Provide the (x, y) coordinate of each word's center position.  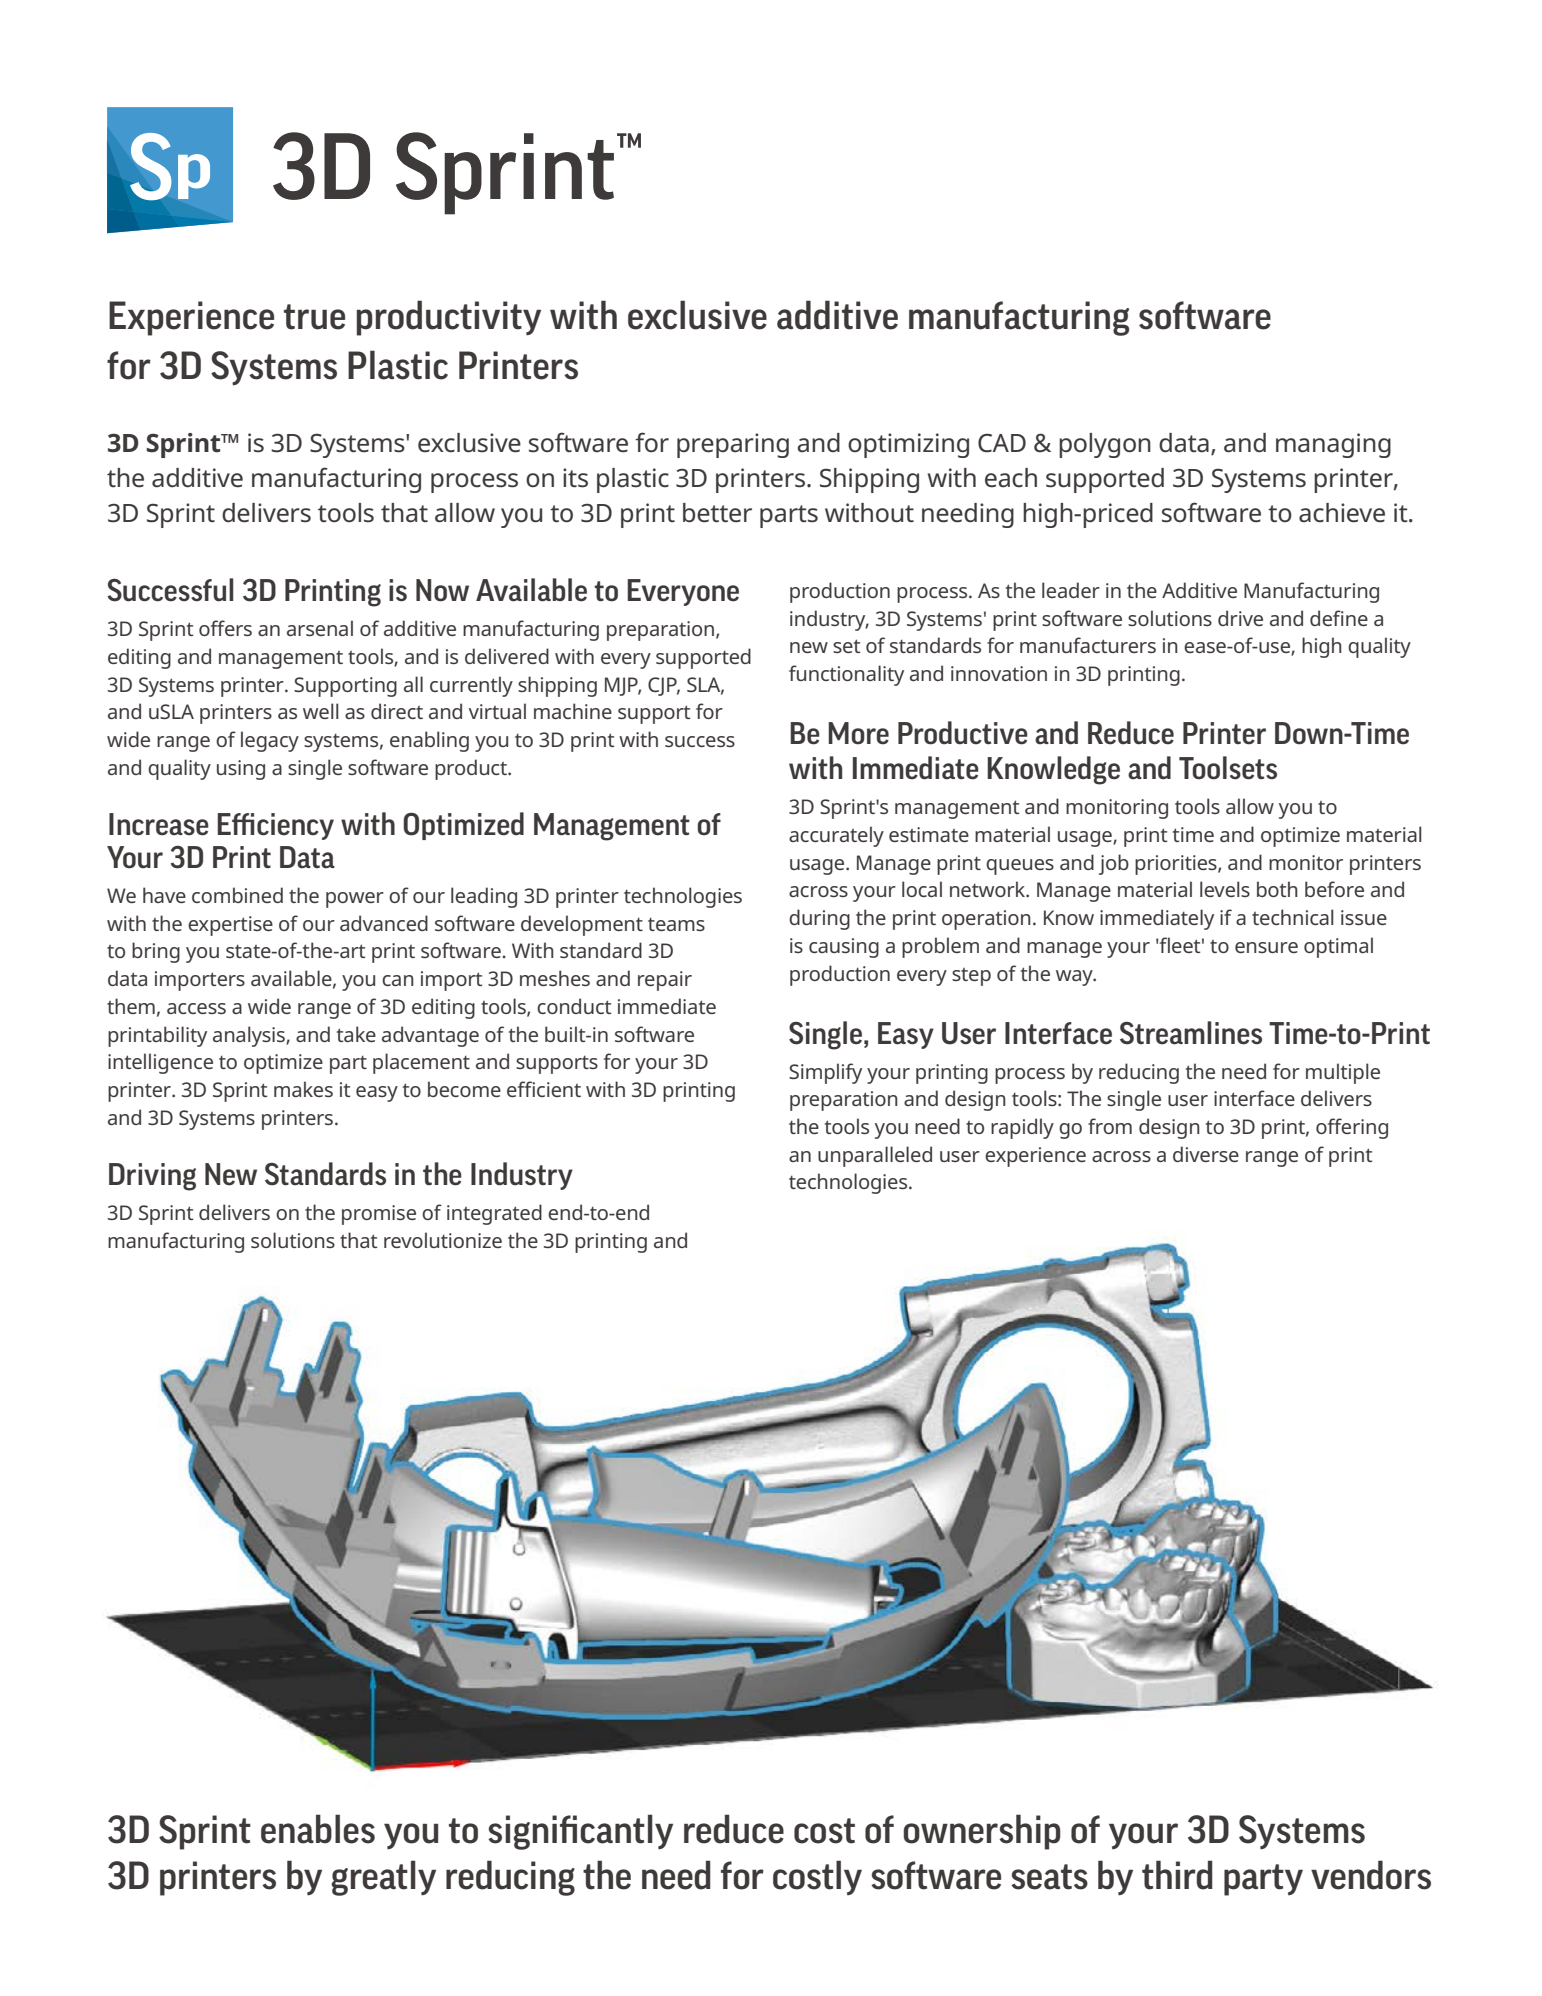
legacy (270, 741)
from (1110, 1126)
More (858, 733)
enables (318, 1829)
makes (303, 1089)
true (314, 317)
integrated (494, 1214)
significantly (580, 1832)
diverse (1206, 1154)
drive (1240, 618)
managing (1333, 445)
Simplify (825, 1073)
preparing (733, 445)
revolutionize (443, 1240)
